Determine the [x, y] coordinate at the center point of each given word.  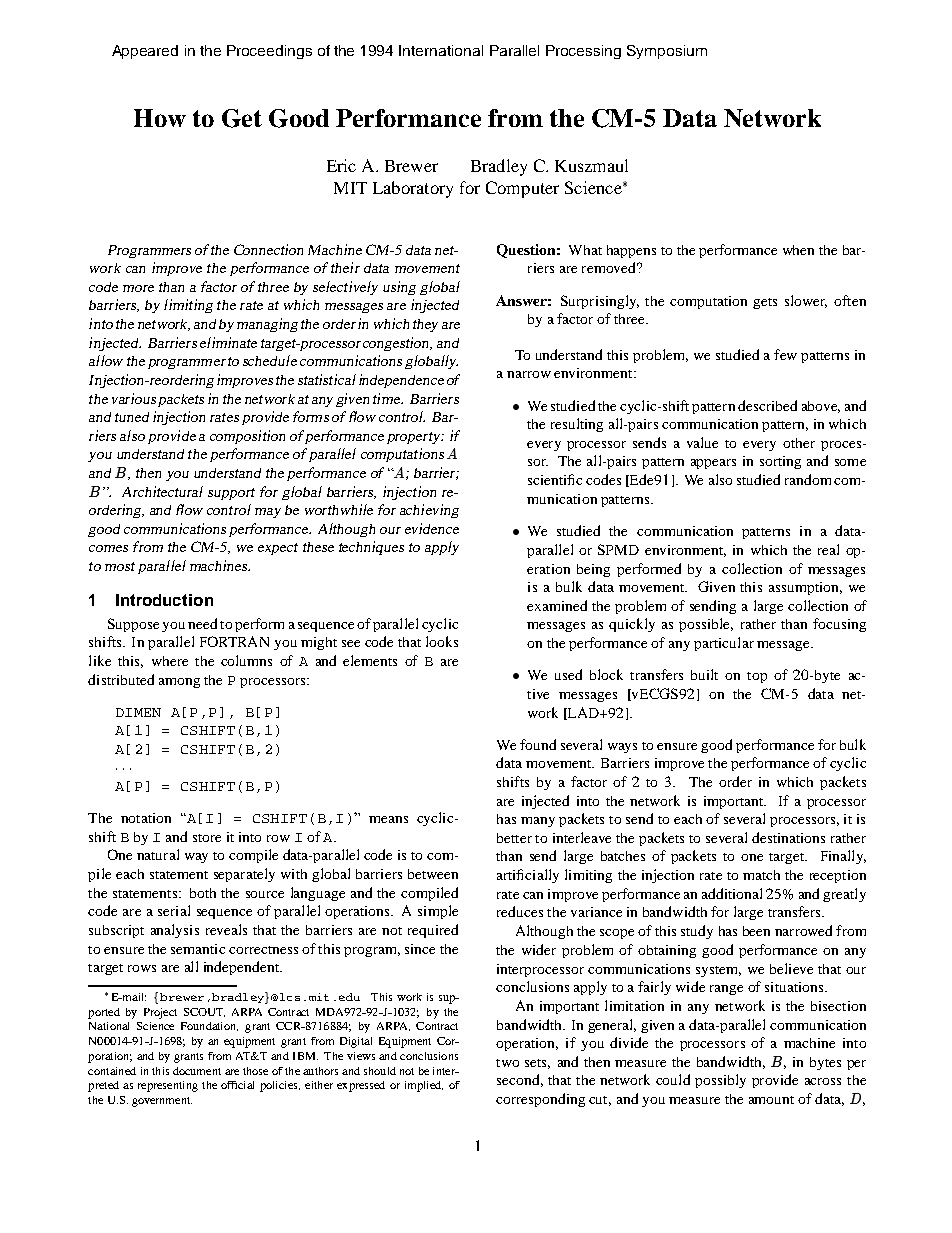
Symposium [667, 52]
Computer [522, 189]
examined [557, 605]
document [197, 1071]
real [828, 549]
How [160, 118]
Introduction [164, 600]
